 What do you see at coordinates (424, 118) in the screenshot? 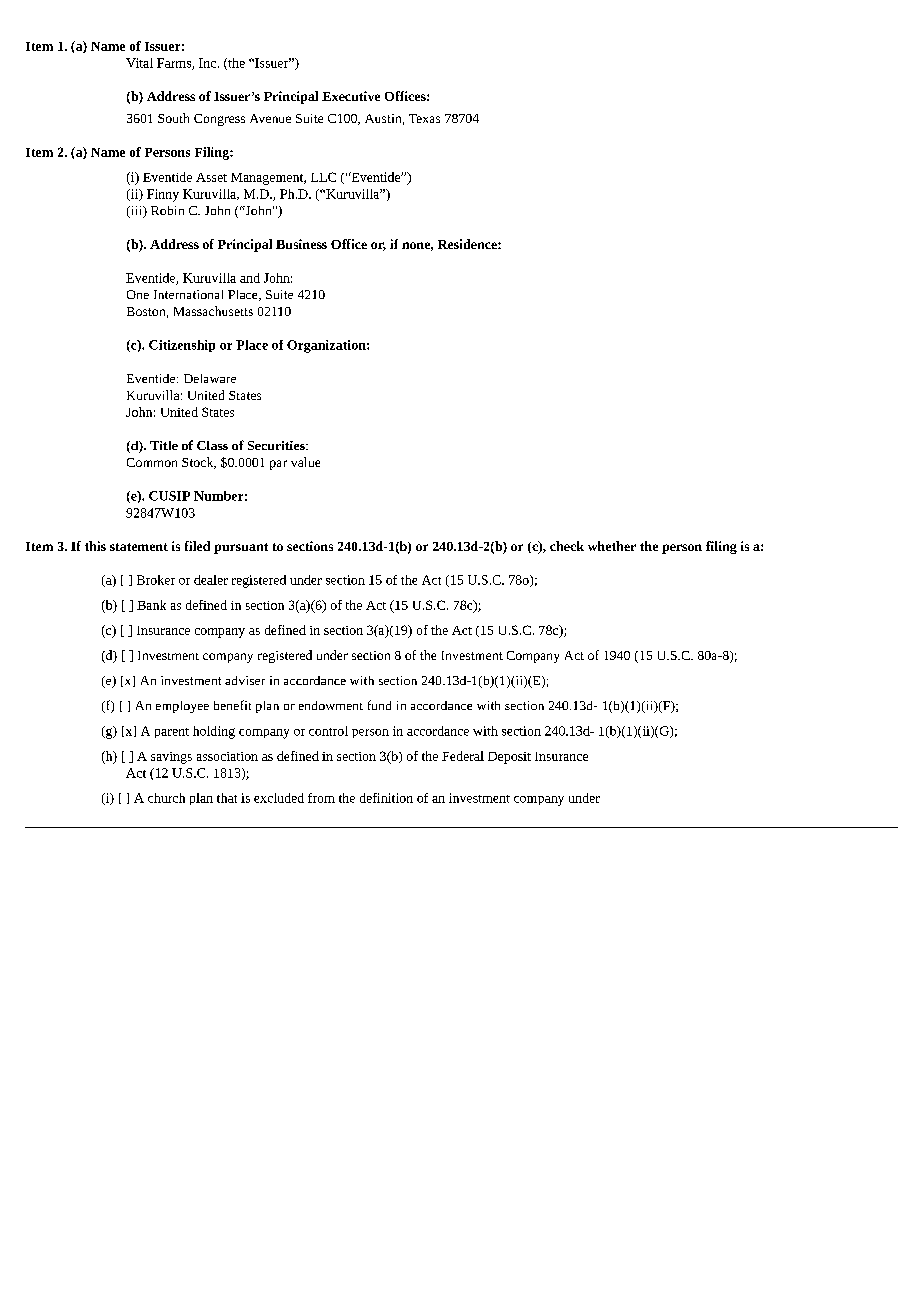
I see `Texas` at bounding box center [424, 118].
